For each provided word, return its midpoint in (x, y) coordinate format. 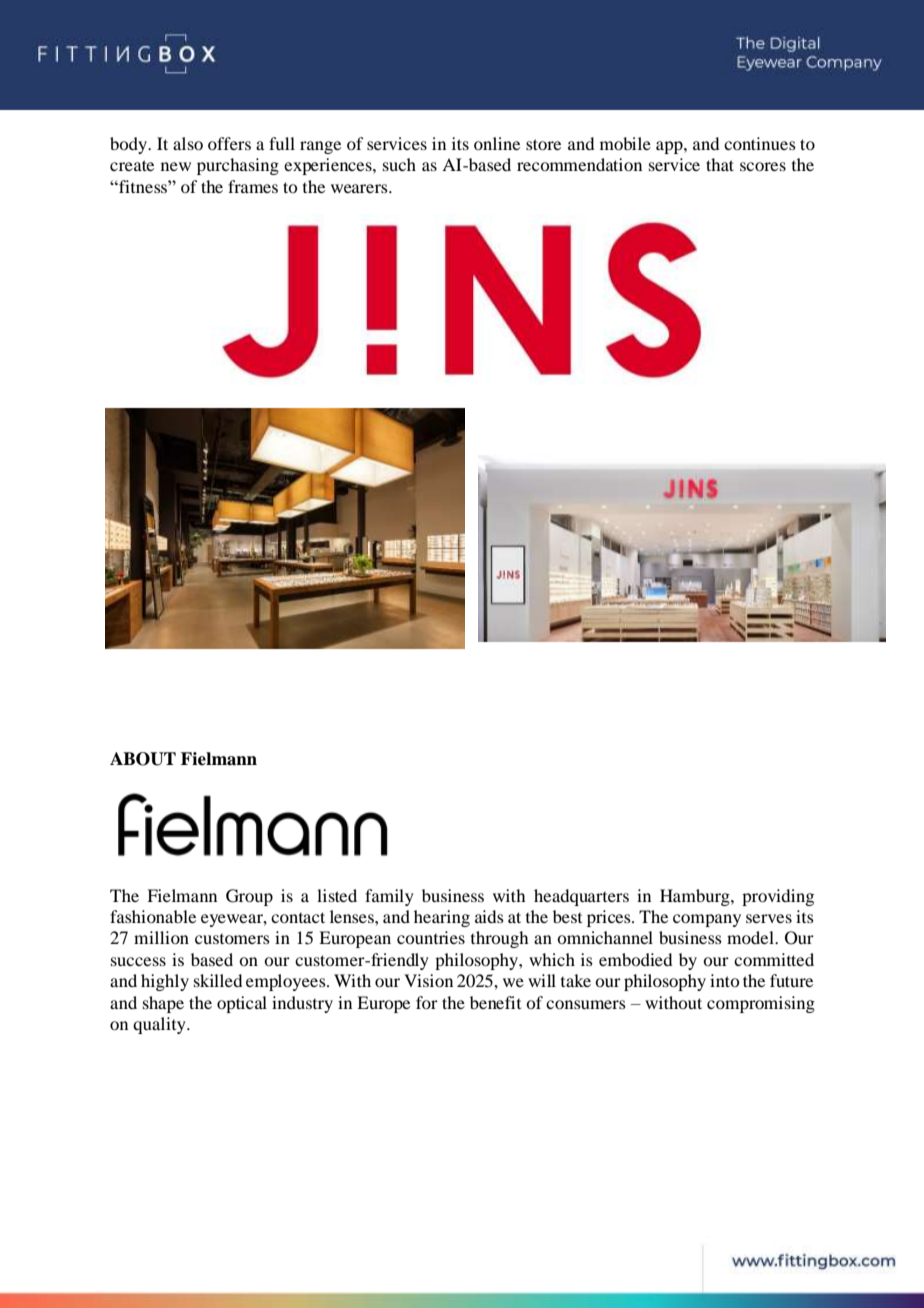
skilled (218, 980)
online (497, 143)
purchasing (238, 166)
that (720, 164)
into (724, 980)
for (427, 1002)
